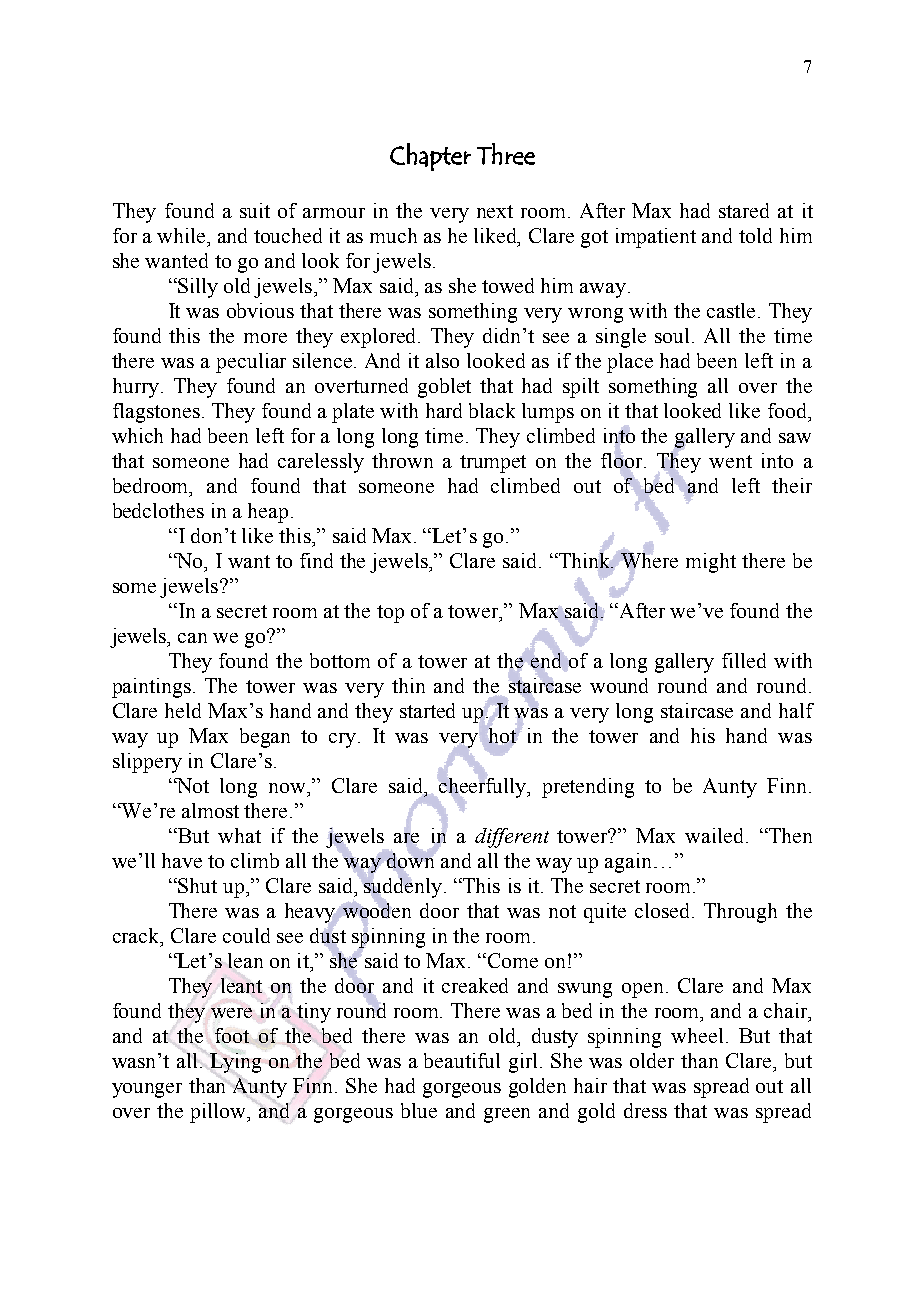  What do you see at coordinates (744, 210) in the image?
I see `stared` at bounding box center [744, 210].
